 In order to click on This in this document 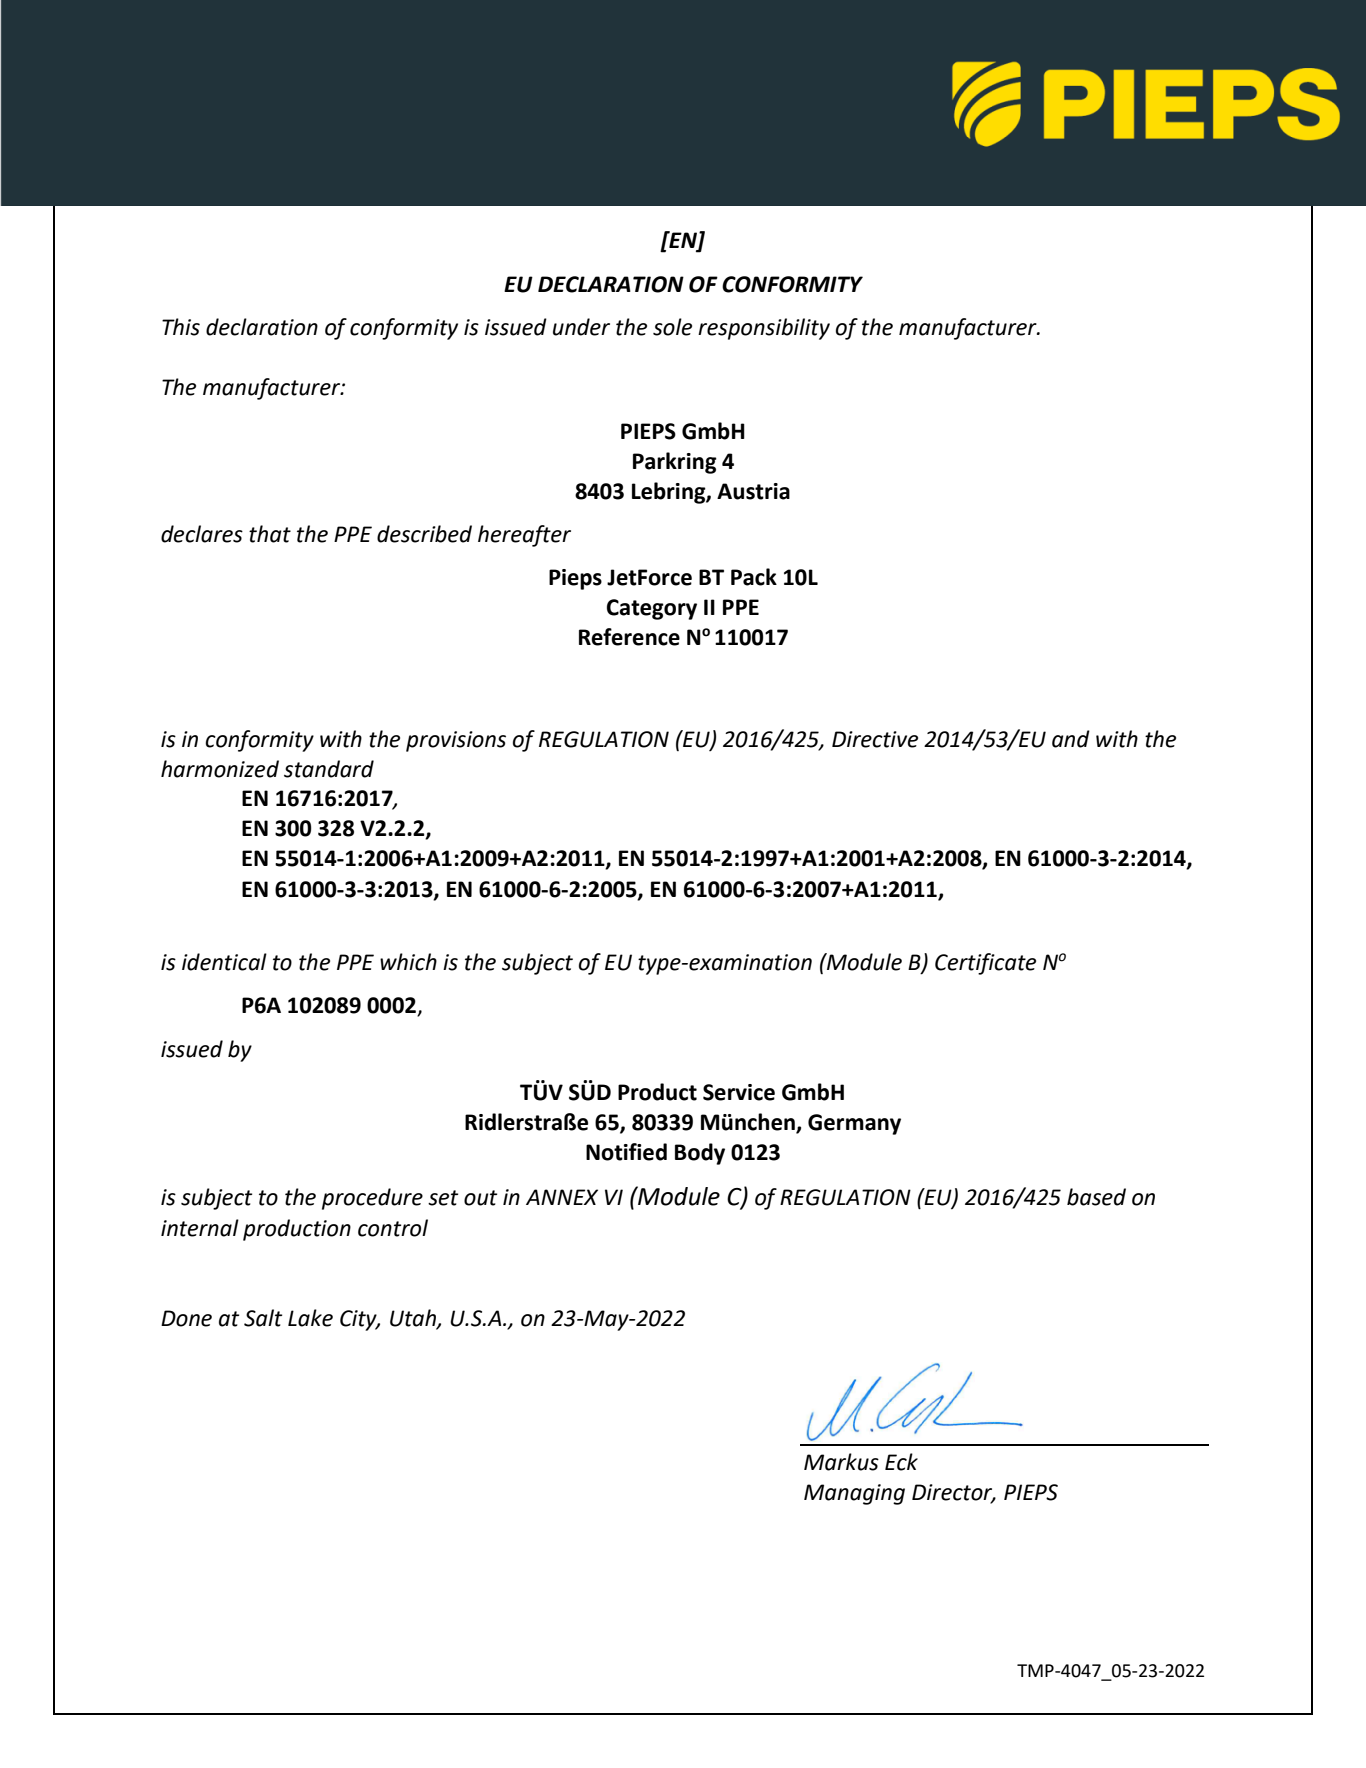, I will do `click(181, 327)`.
